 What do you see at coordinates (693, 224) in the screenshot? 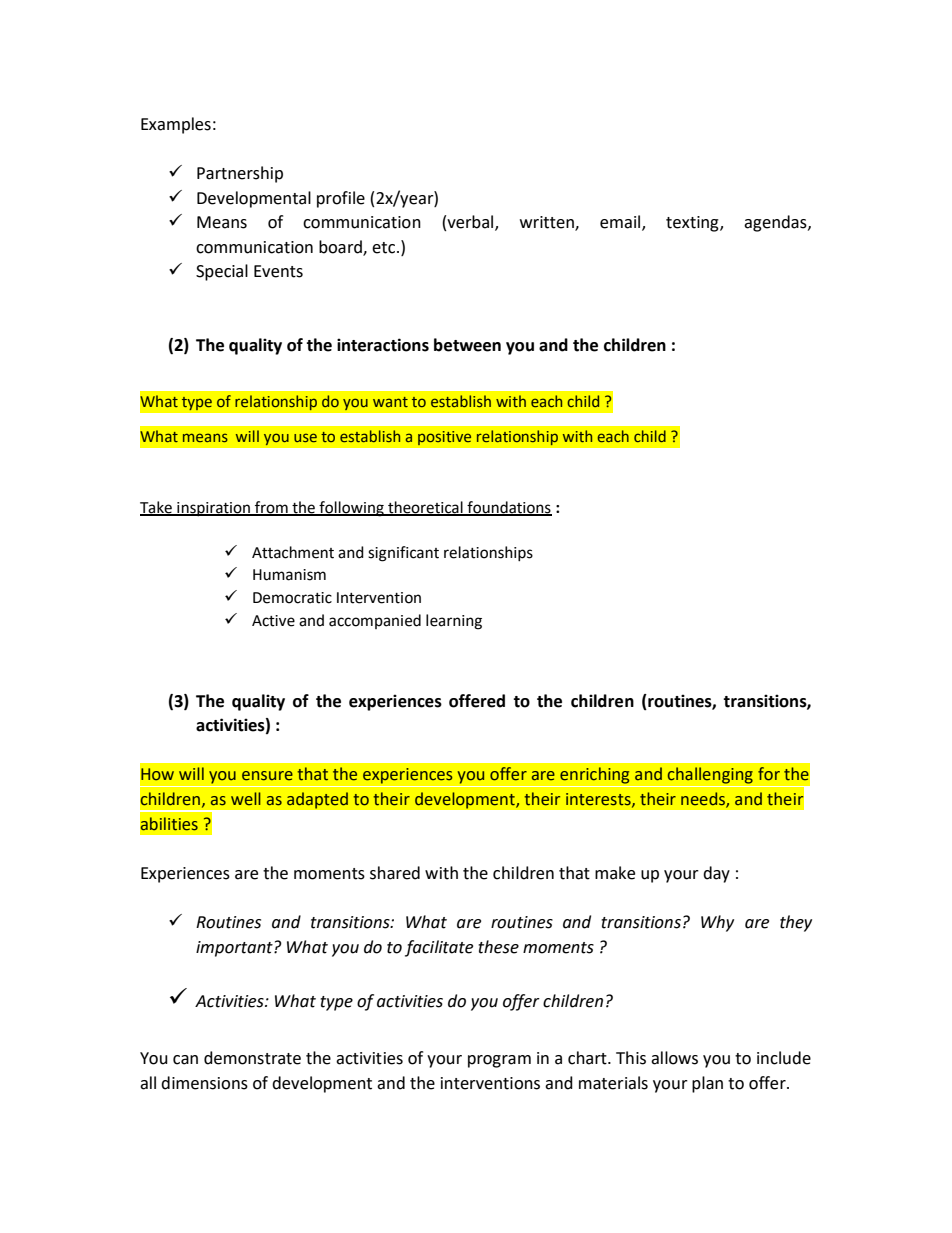
I see `texting` at bounding box center [693, 224].
